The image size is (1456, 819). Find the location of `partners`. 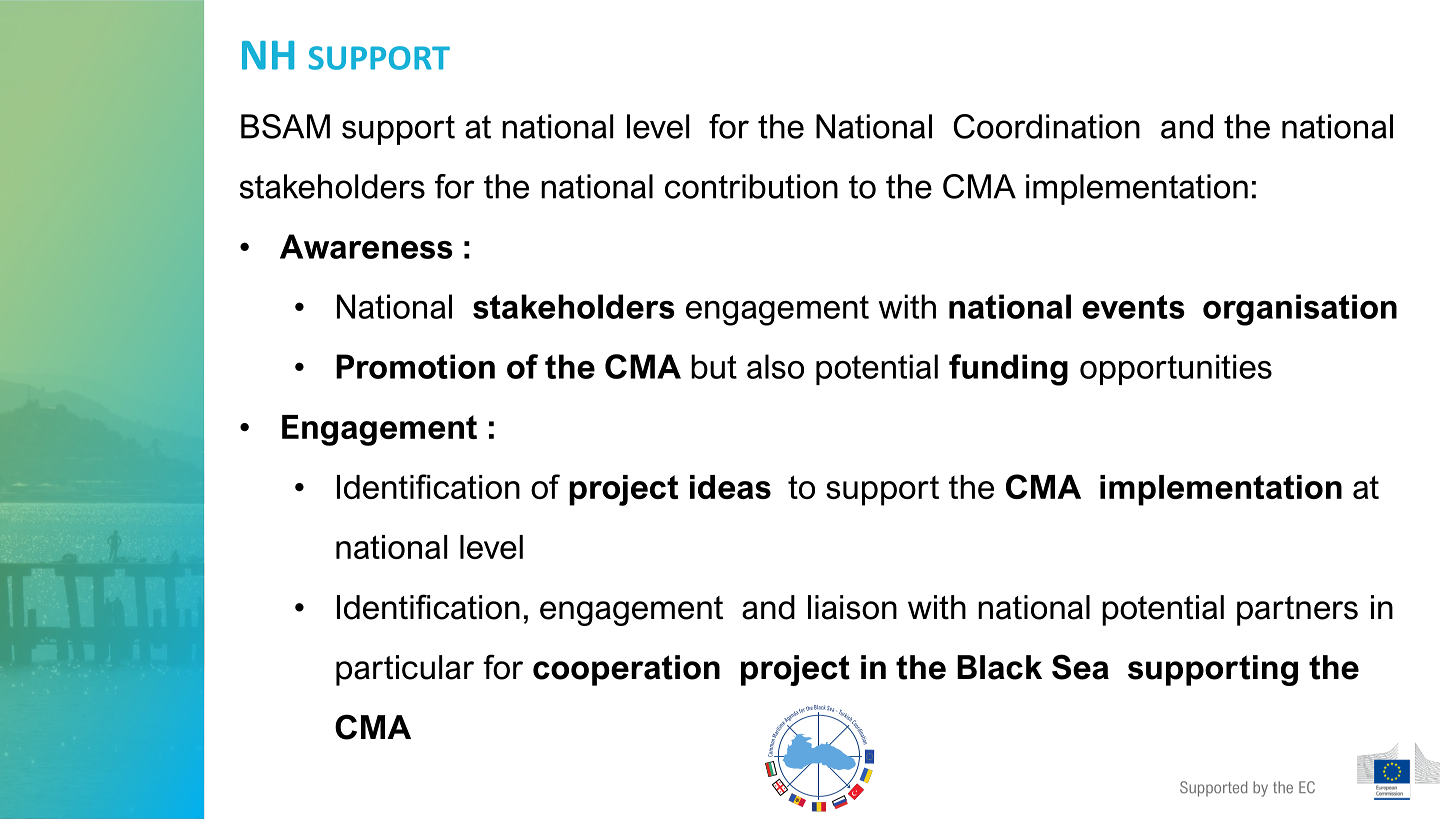

partners is located at coordinates (1297, 611).
